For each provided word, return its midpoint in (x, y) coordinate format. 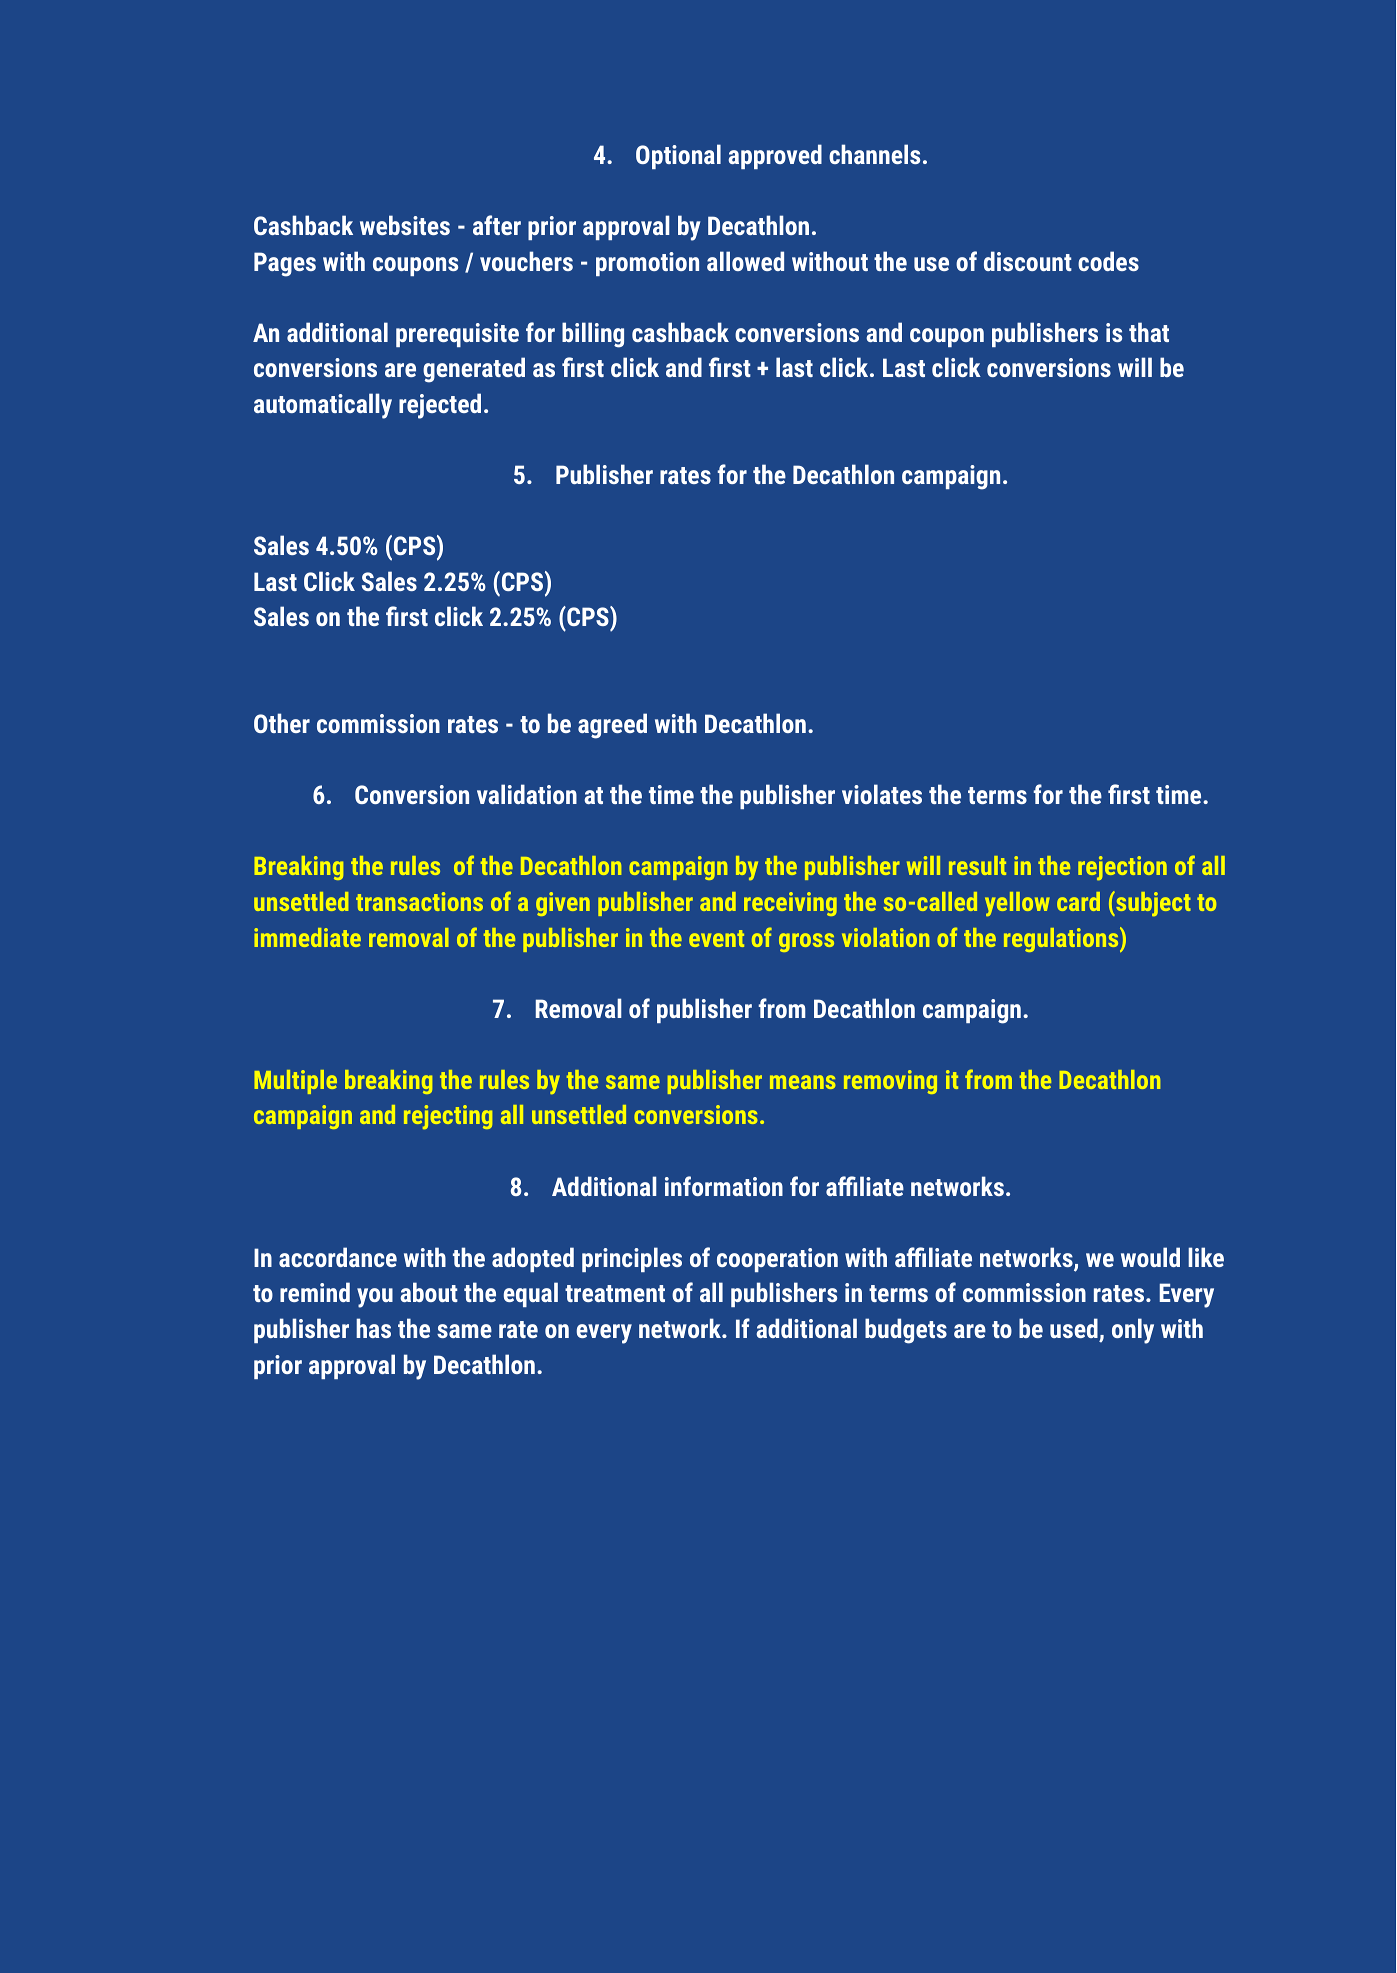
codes (1108, 261)
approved (775, 156)
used (1074, 1328)
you (375, 1298)
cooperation (777, 1260)
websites (405, 225)
